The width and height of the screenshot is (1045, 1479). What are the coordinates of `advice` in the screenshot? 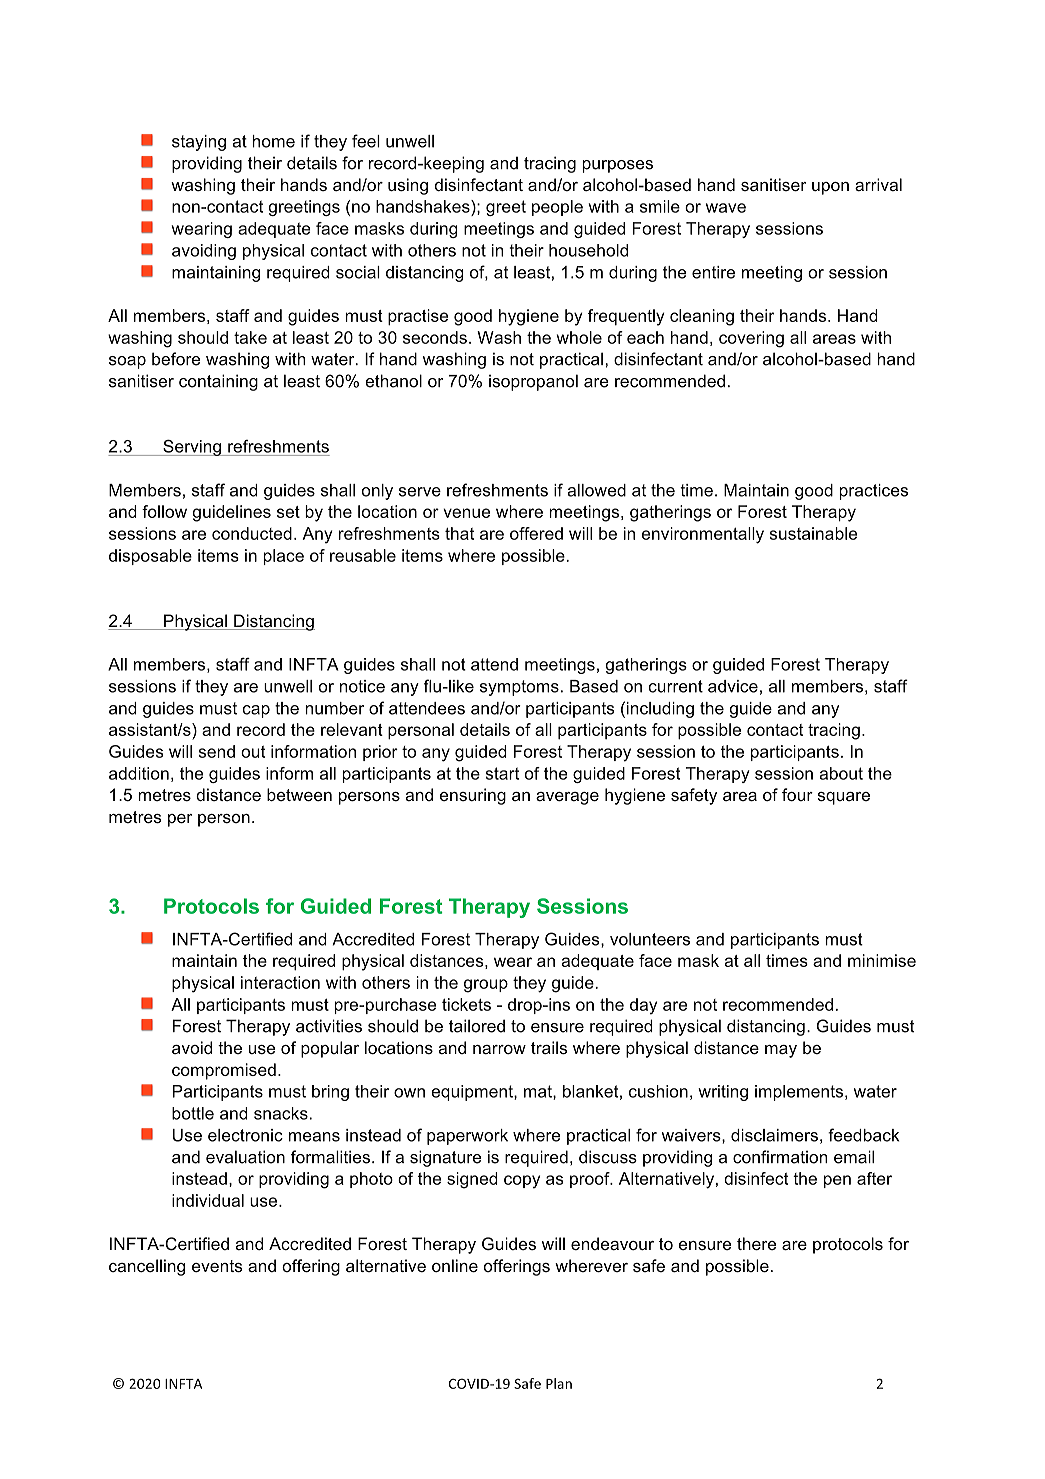 It's located at (733, 686).
